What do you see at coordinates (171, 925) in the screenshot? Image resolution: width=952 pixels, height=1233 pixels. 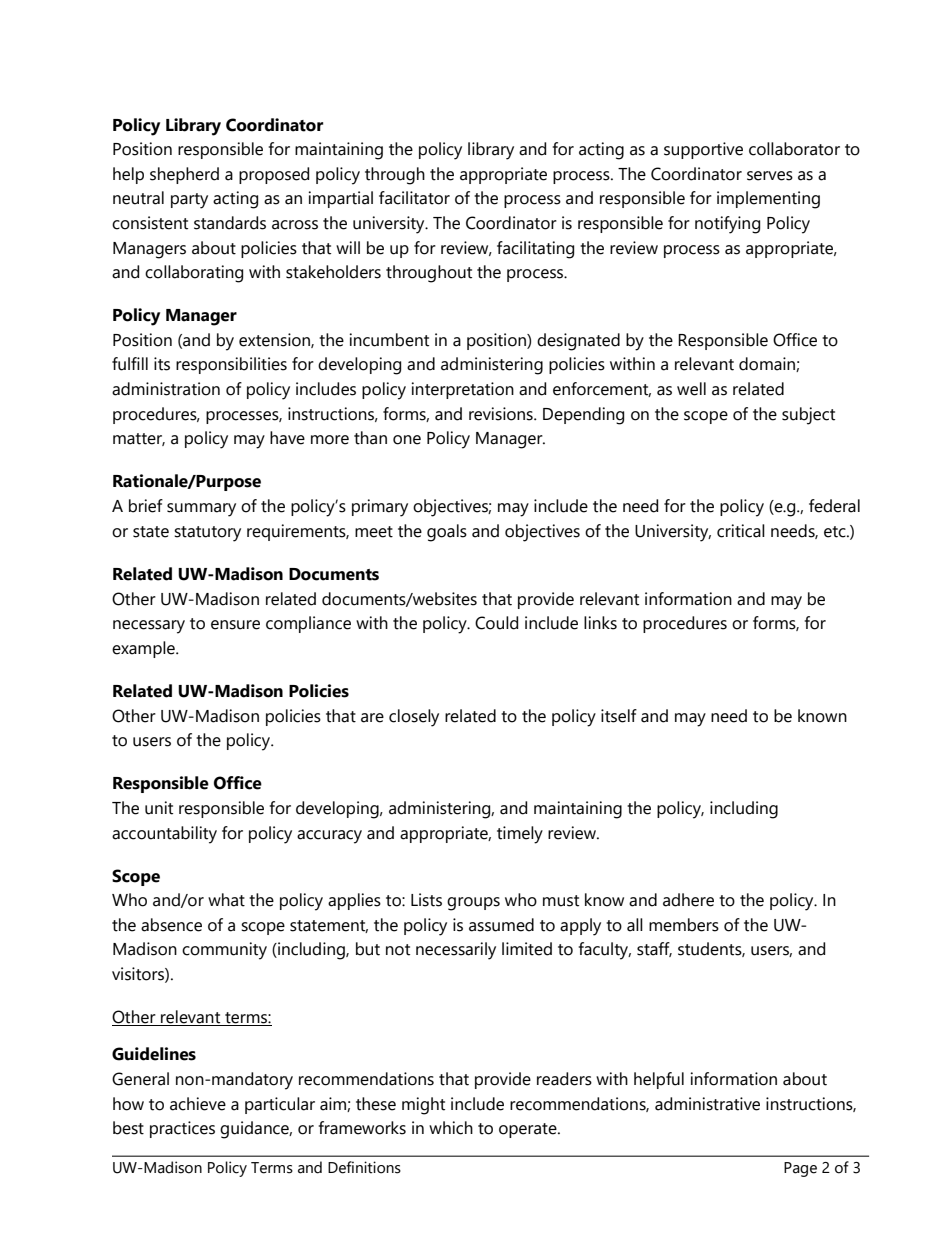 I see `absence` at bounding box center [171, 925].
